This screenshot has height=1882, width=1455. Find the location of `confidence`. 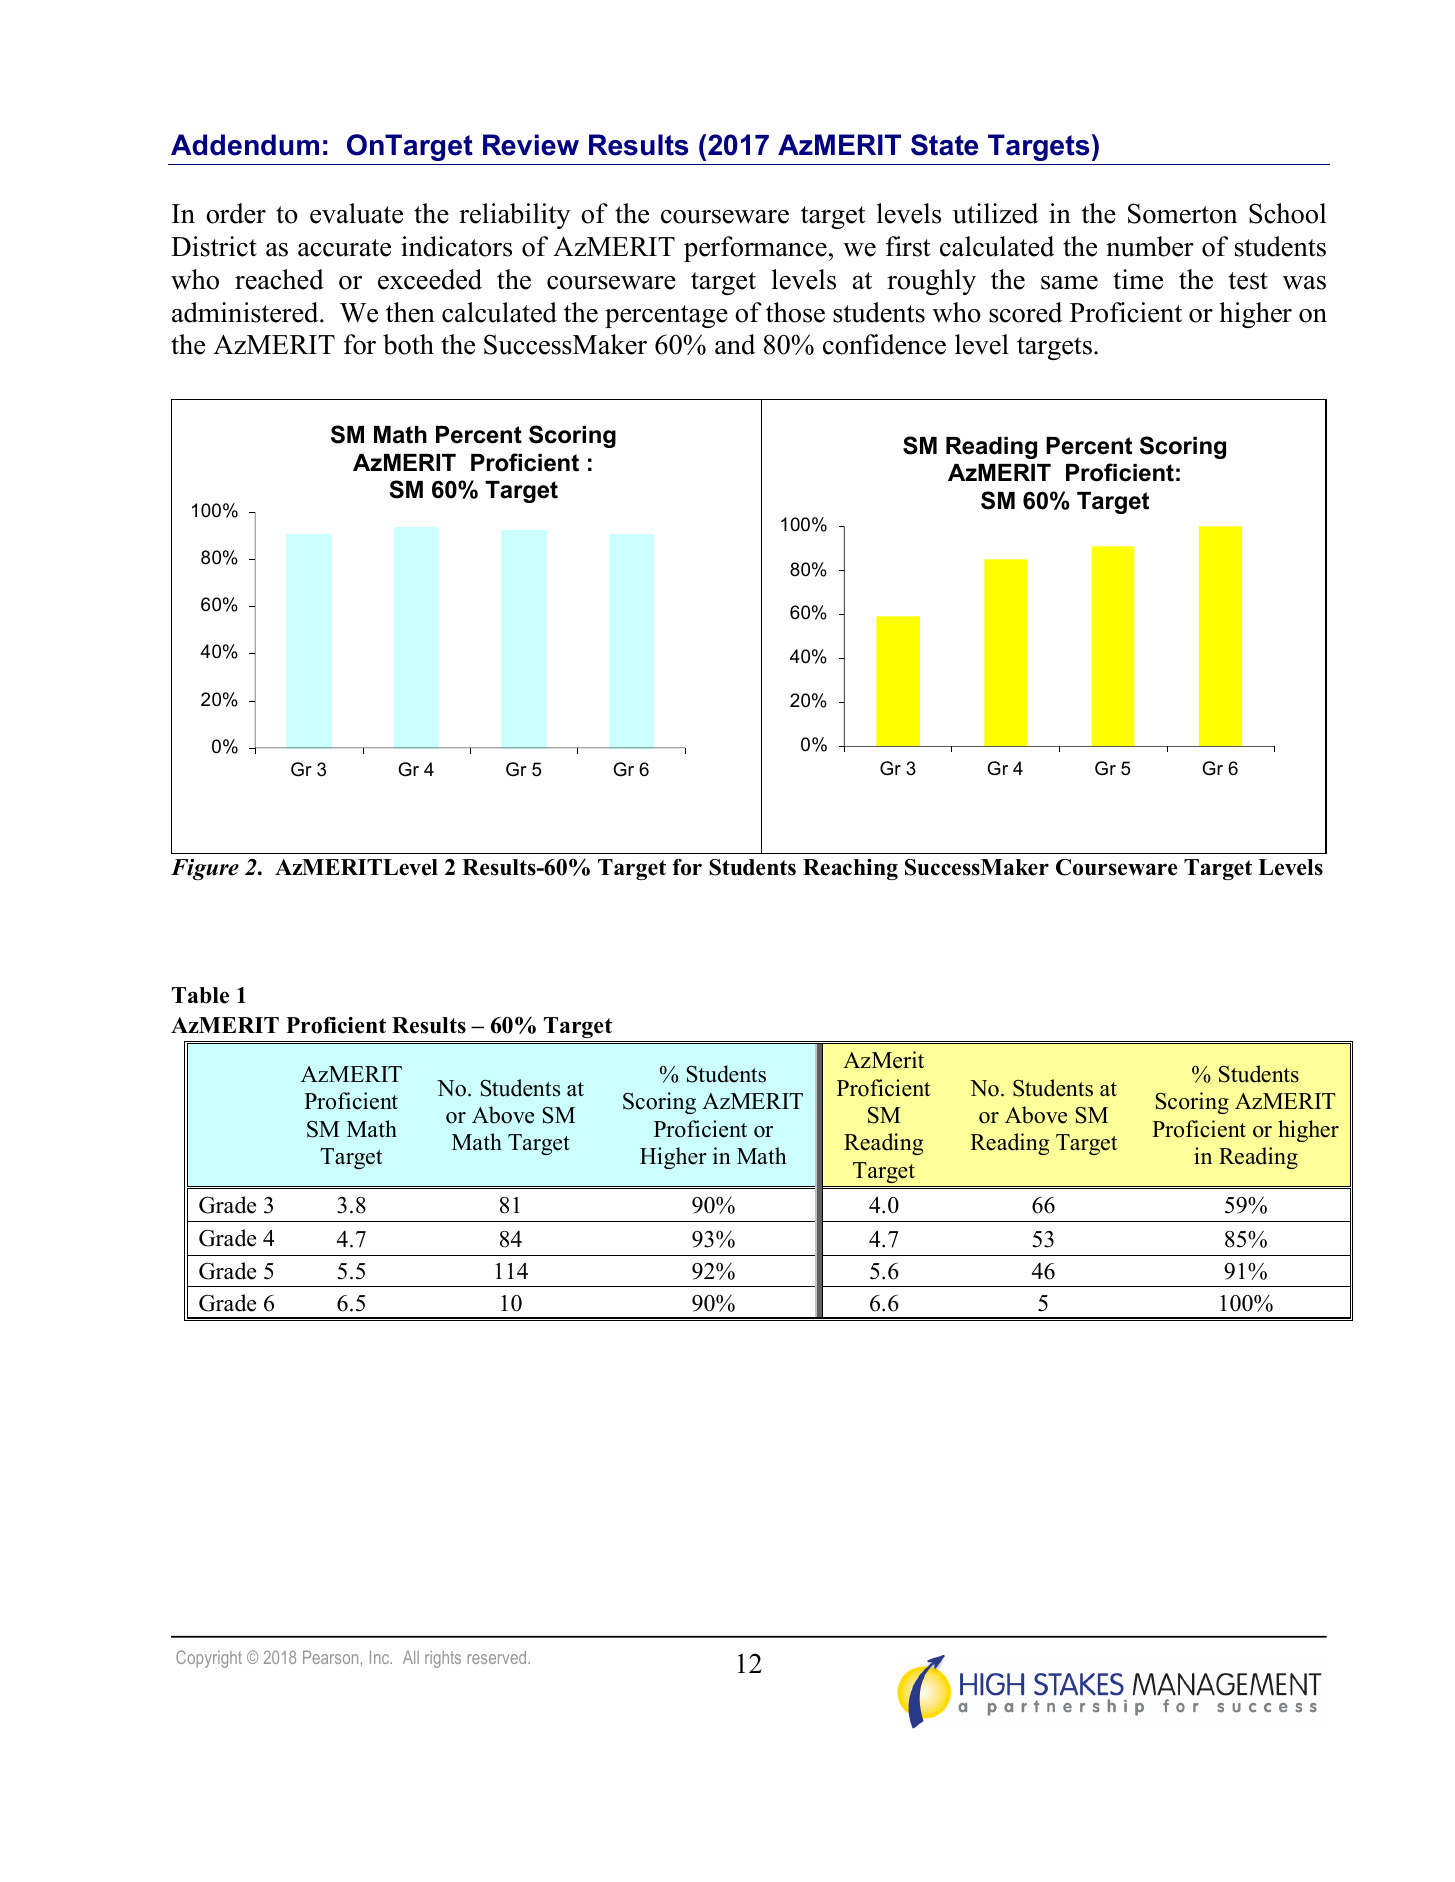

confidence is located at coordinates (884, 344).
